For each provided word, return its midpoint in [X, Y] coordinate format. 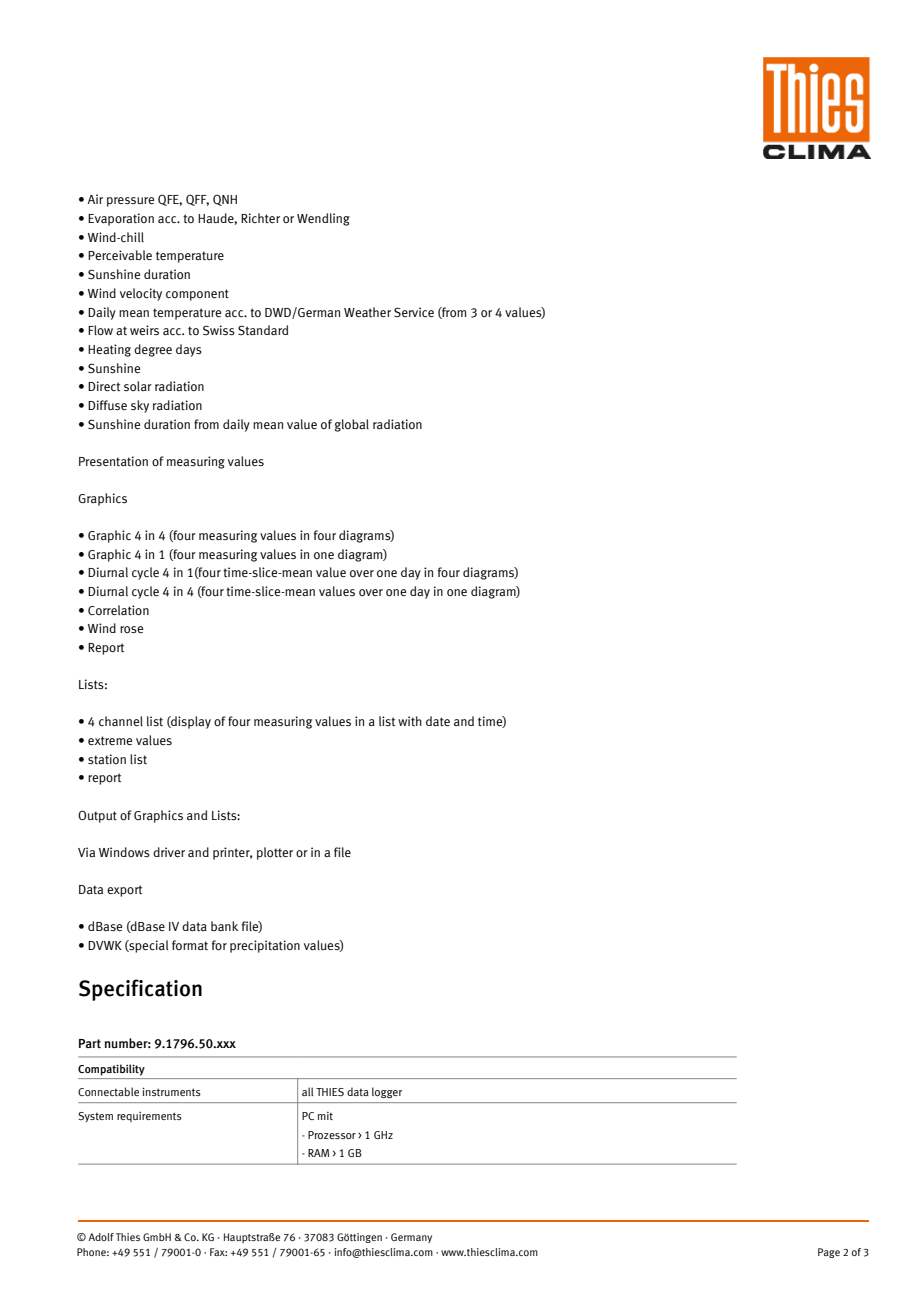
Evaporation [121, 219]
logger [387, 1092]
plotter [275, 853]
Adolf [101, 1237]
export [124, 891]
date [438, 721]
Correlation [118, 610]
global [352, 425]
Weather [367, 312]
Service [414, 312]
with [410, 721]
